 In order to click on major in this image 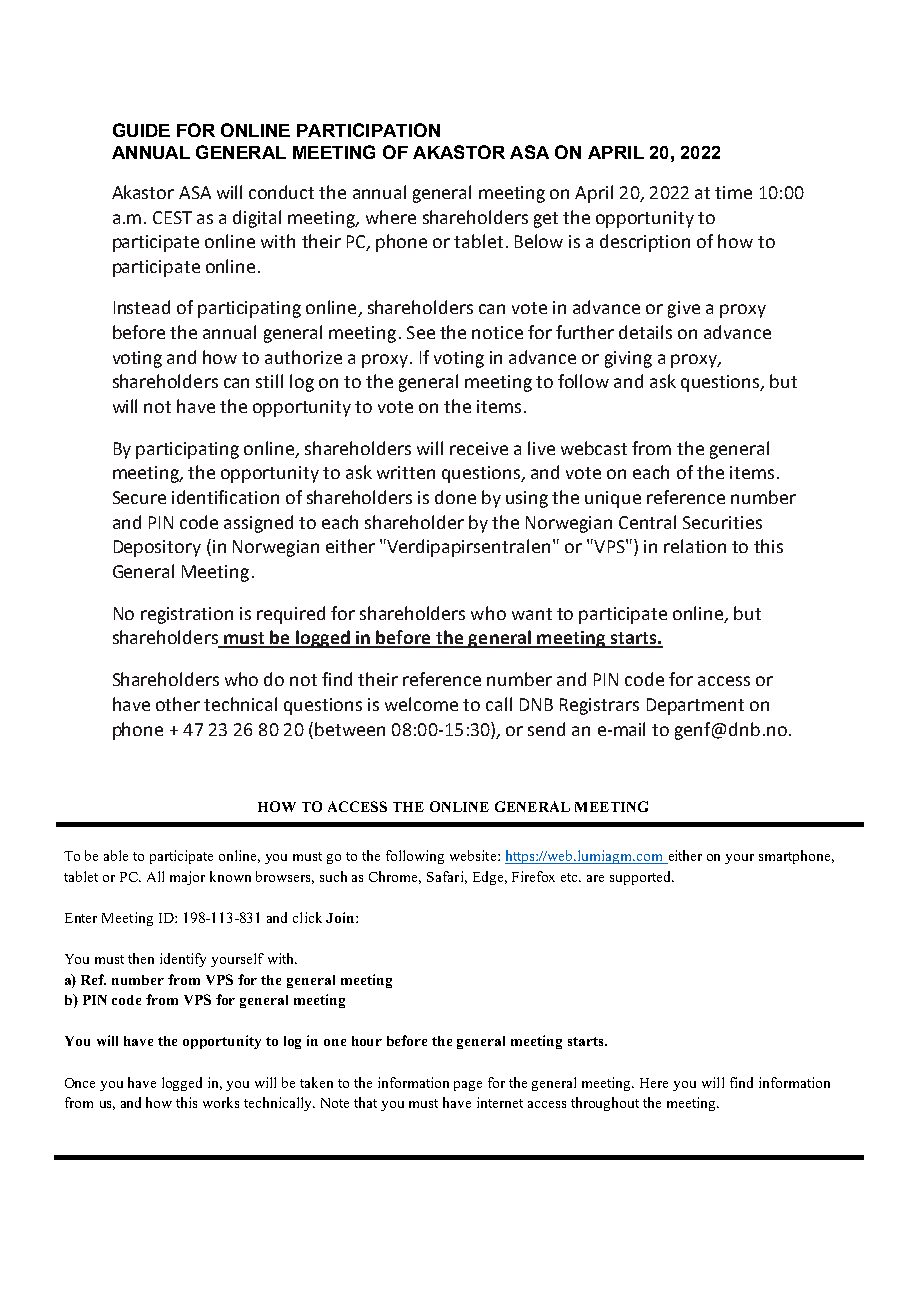, I will do `click(187, 878)`.
